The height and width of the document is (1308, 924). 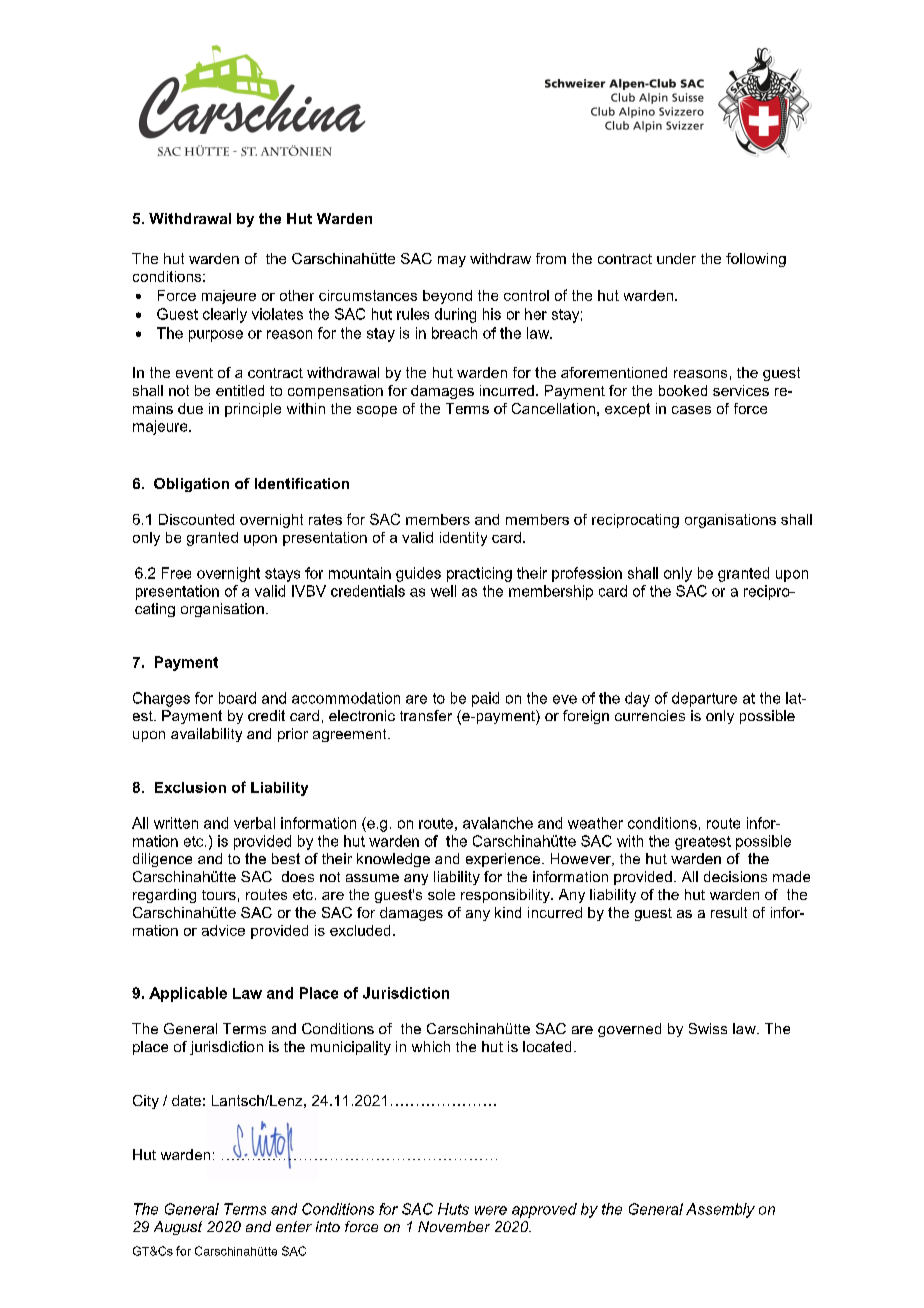 What do you see at coordinates (704, 699) in the document?
I see `departure` at bounding box center [704, 699].
